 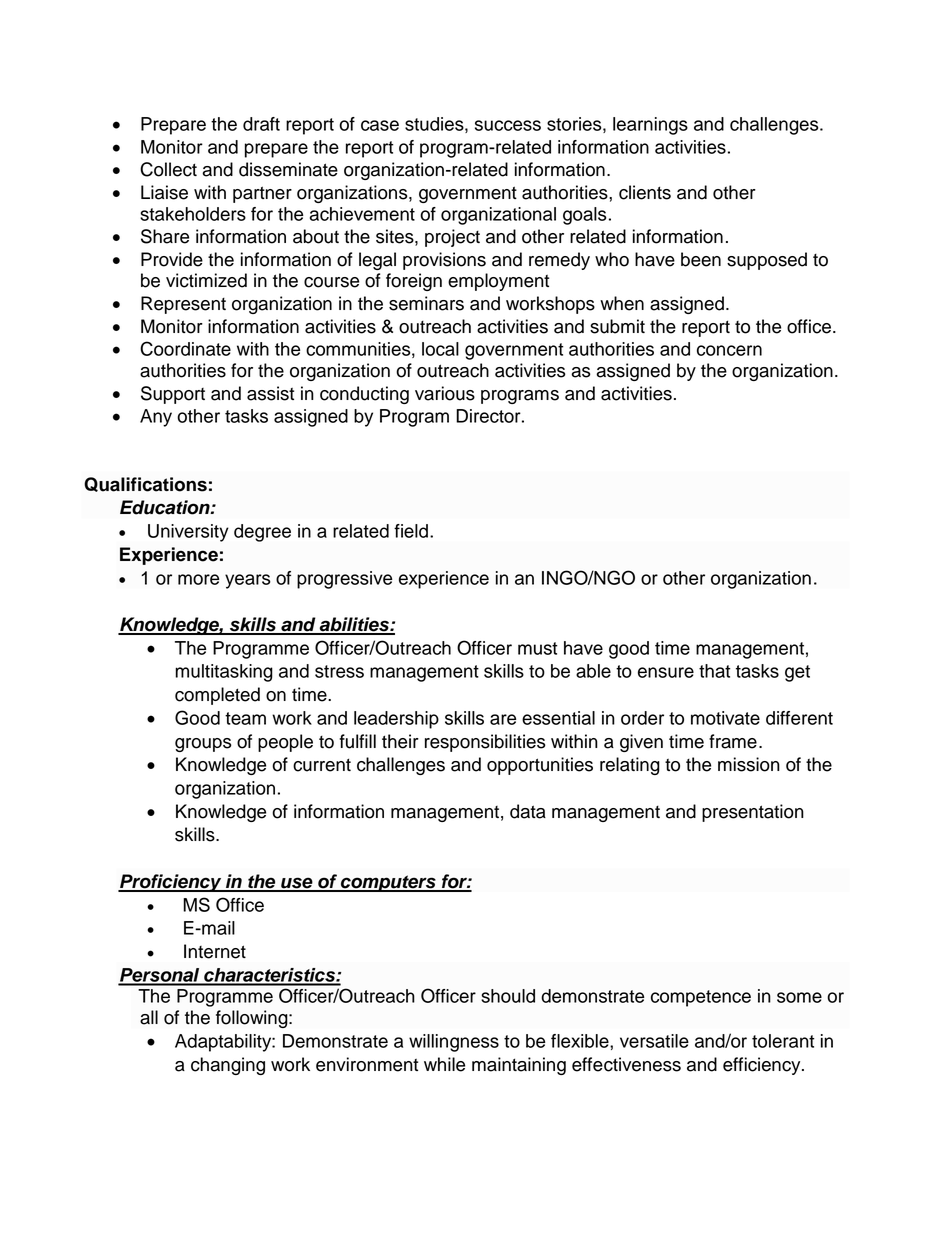 What do you see at coordinates (454, 1043) in the screenshot?
I see `willingness` at bounding box center [454, 1043].
